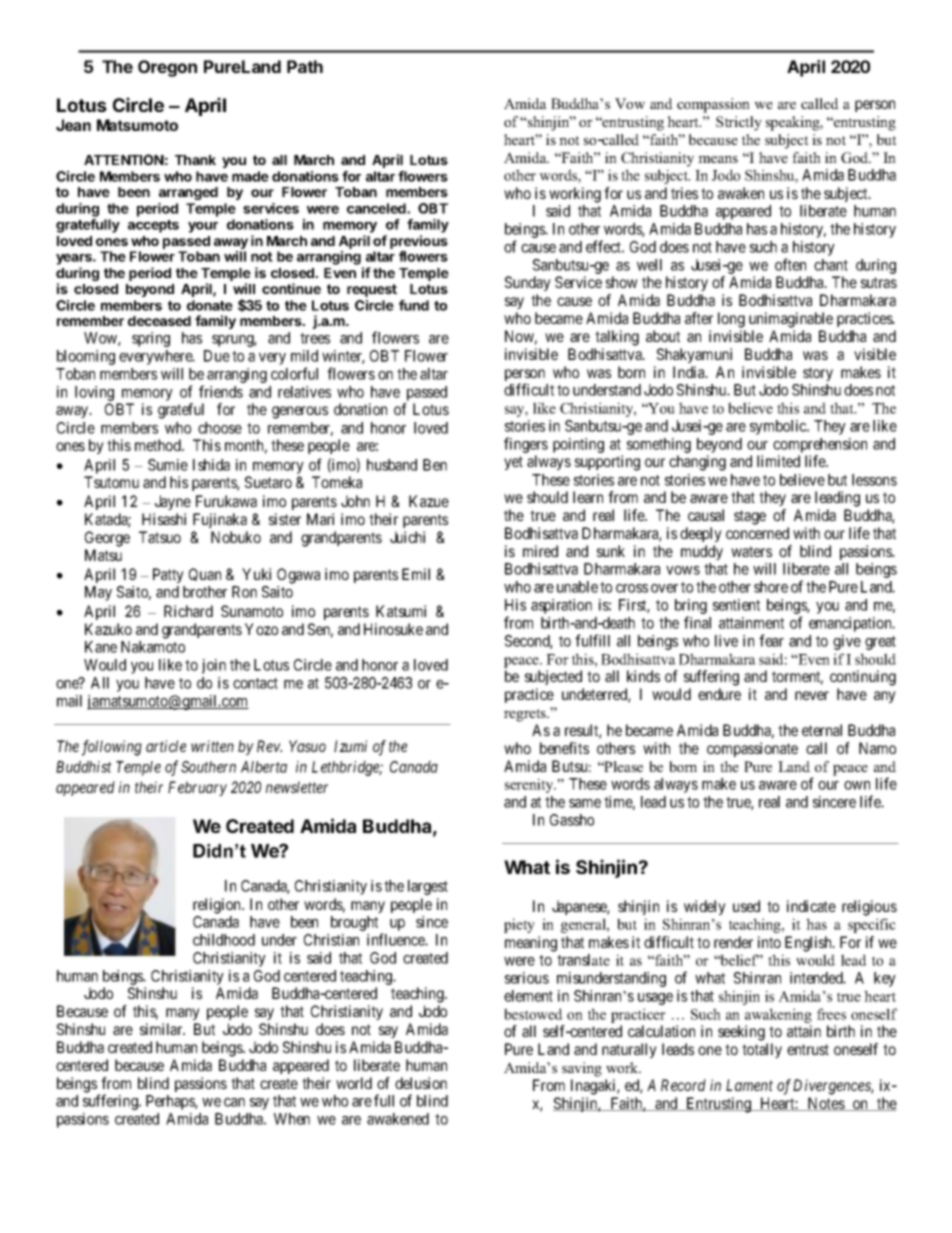 This page has height=1233, width=952. What do you see at coordinates (791, 320) in the page?
I see `unimaginable` at bounding box center [791, 320].
